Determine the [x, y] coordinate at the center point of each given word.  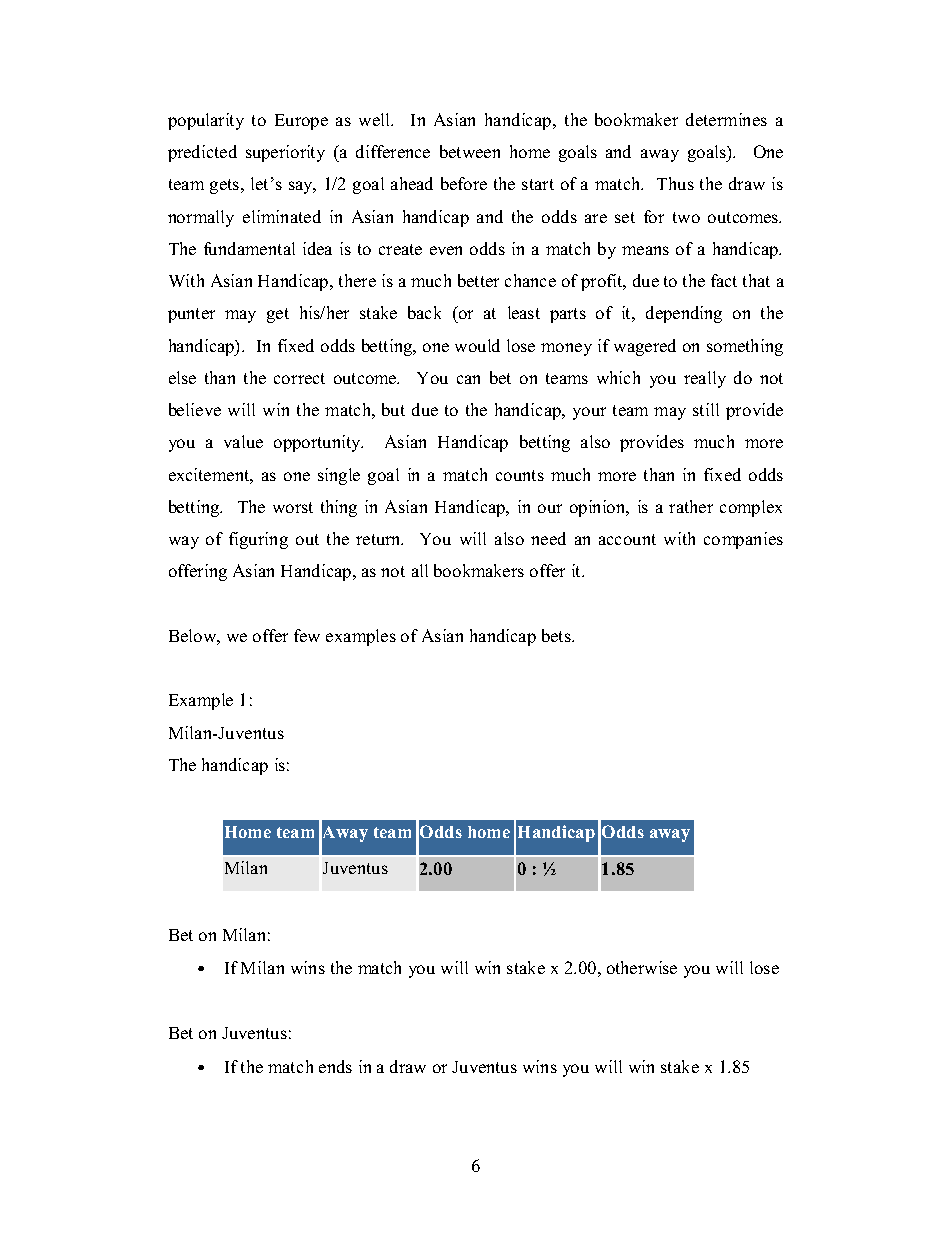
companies [743, 540]
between [470, 151]
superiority [285, 153]
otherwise [642, 967]
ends [335, 1066]
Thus [675, 183]
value [243, 441]
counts [520, 475]
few [307, 635]
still [706, 409]
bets [558, 635]
